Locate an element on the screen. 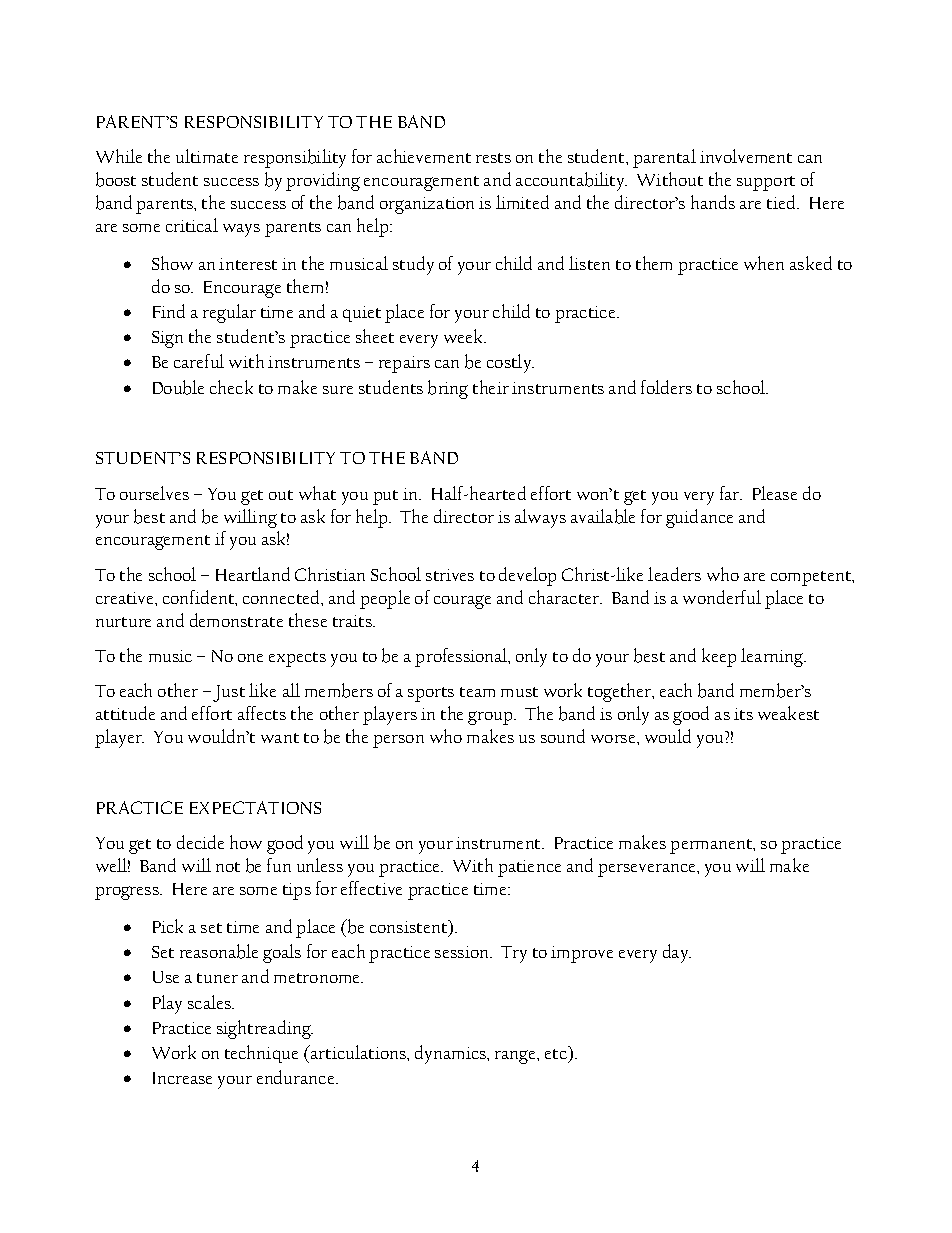 The image size is (952, 1233). ultimate is located at coordinates (207, 156).
